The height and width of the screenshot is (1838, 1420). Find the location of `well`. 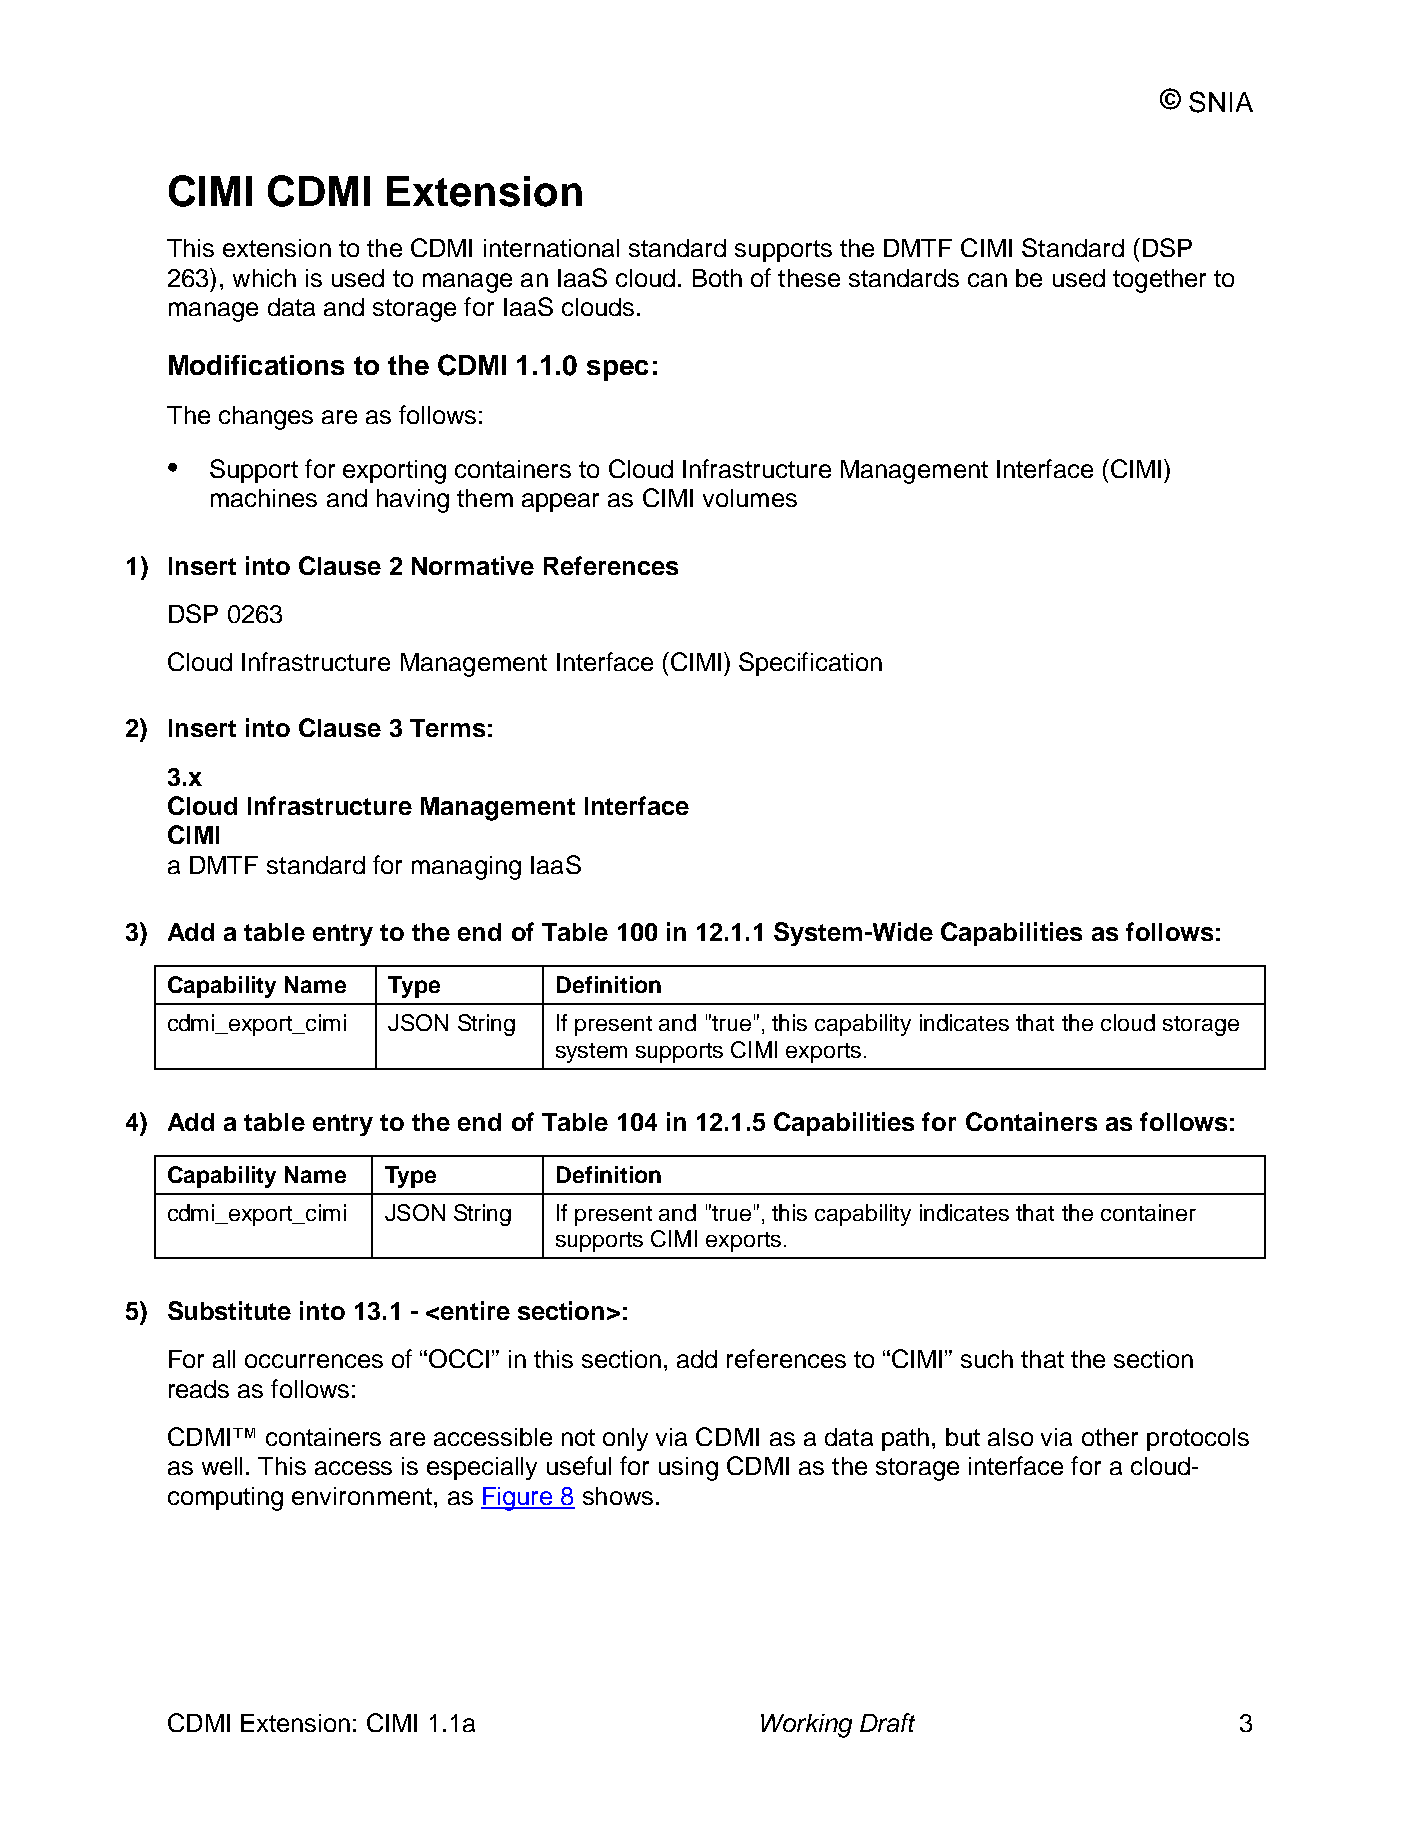

well is located at coordinates (222, 1466).
